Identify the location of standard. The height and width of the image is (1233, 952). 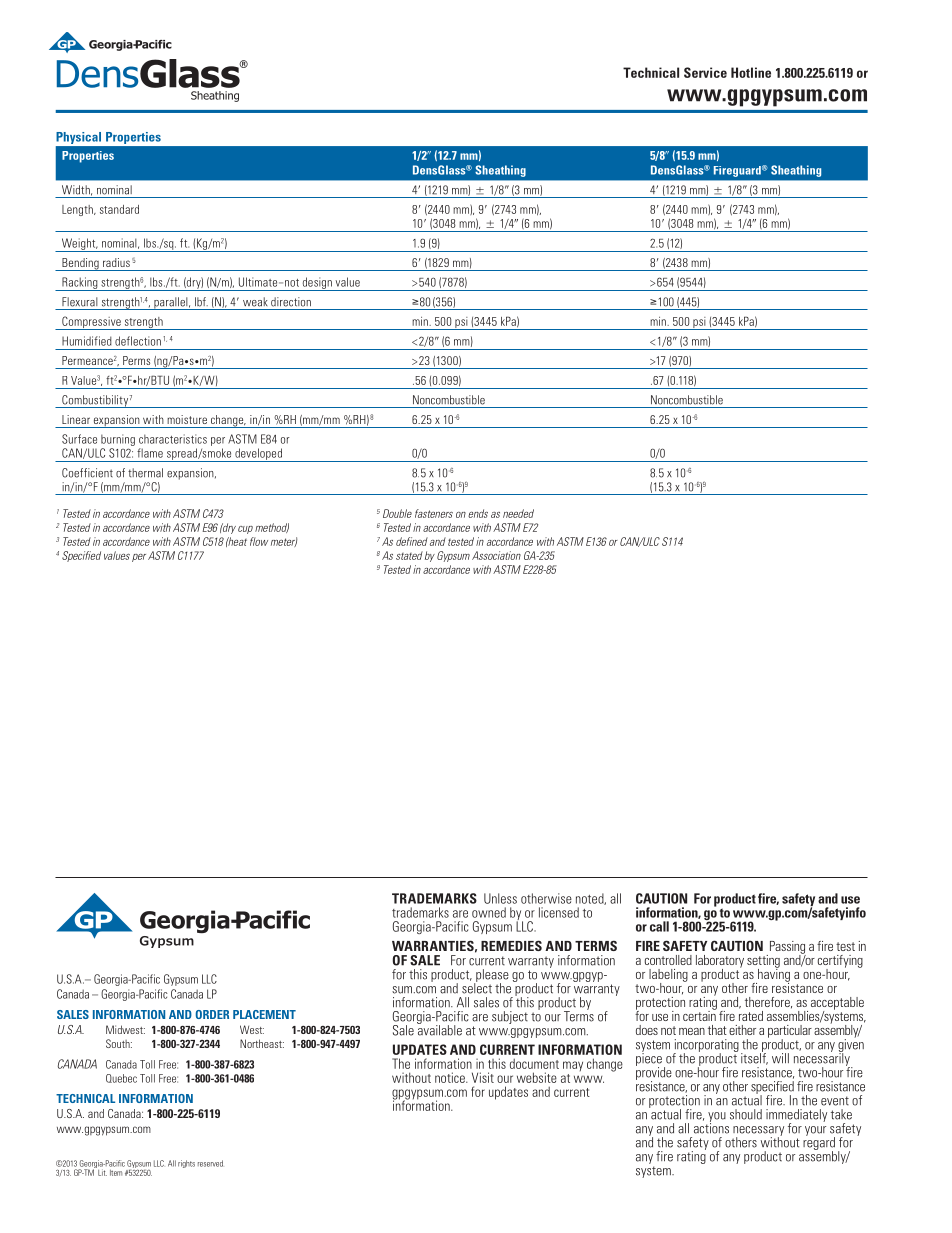
(119, 209).
